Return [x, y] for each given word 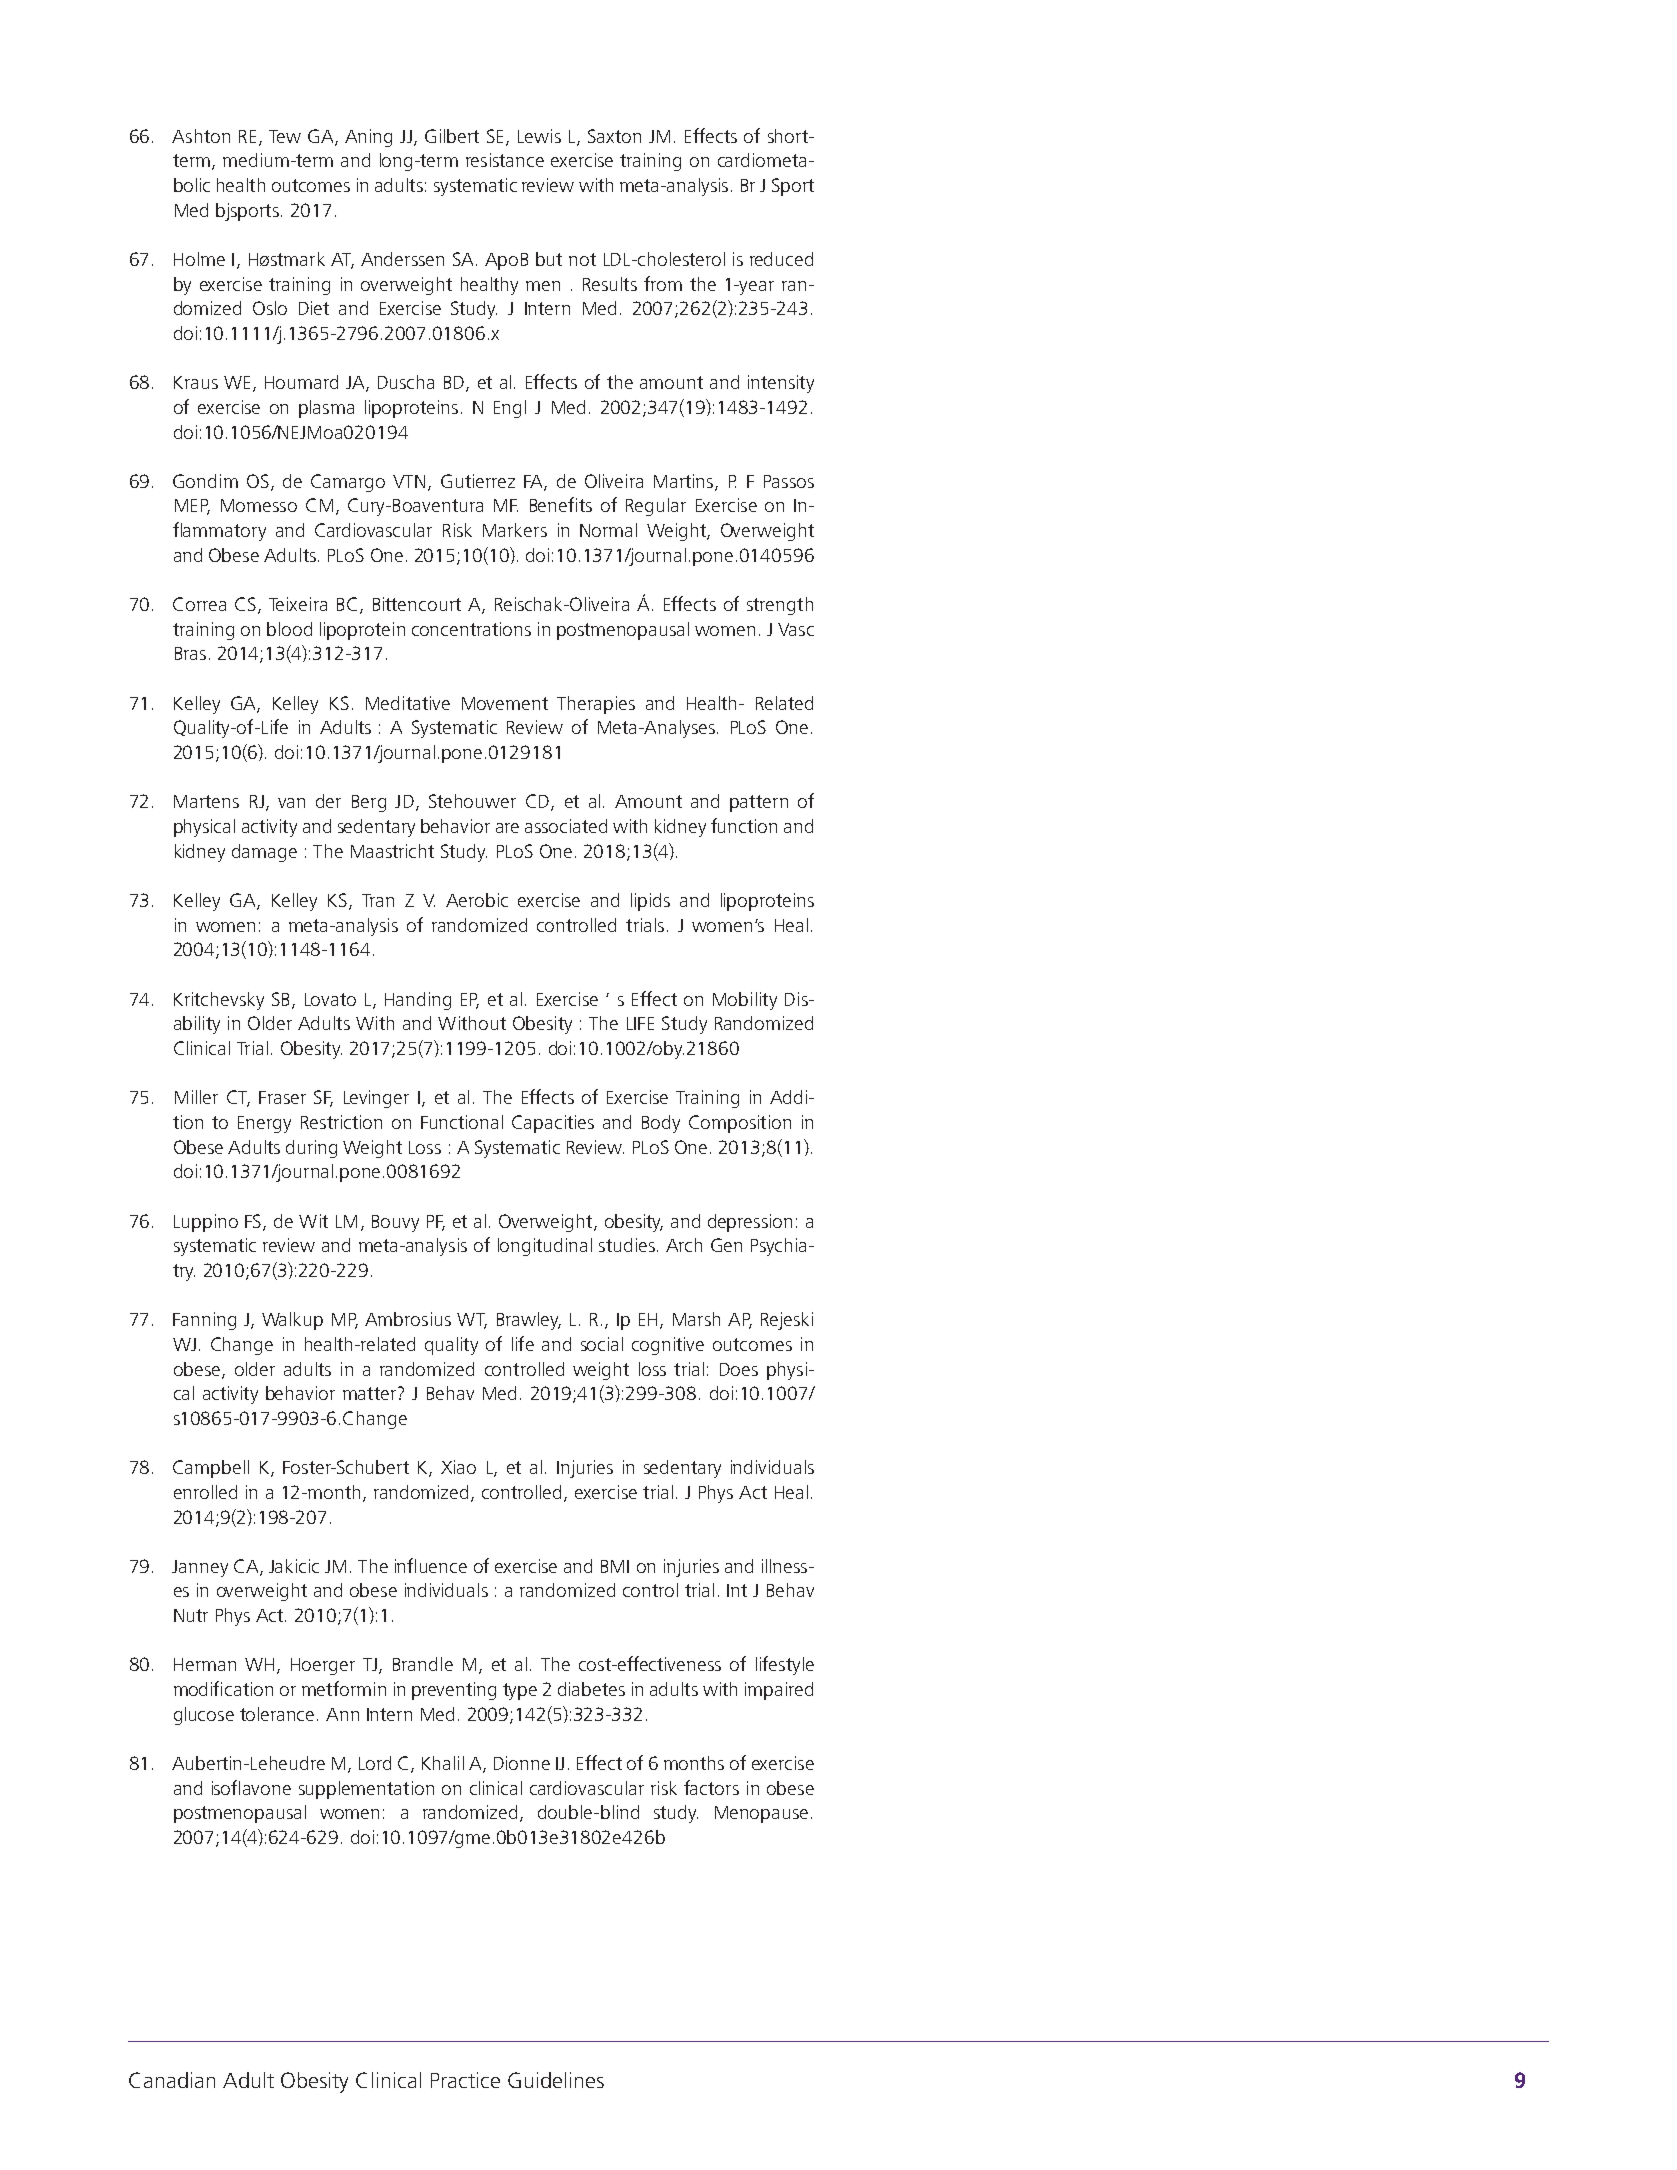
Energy [264, 1124]
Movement [505, 703]
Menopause [761, 1814]
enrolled [205, 1492]
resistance [505, 160]
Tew [285, 136]
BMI [615, 1566]
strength [780, 606]
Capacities [553, 1124]
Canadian [172, 2080]
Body [661, 1124]
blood [289, 629]
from [663, 283]
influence [431, 1565]
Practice [465, 2080]
